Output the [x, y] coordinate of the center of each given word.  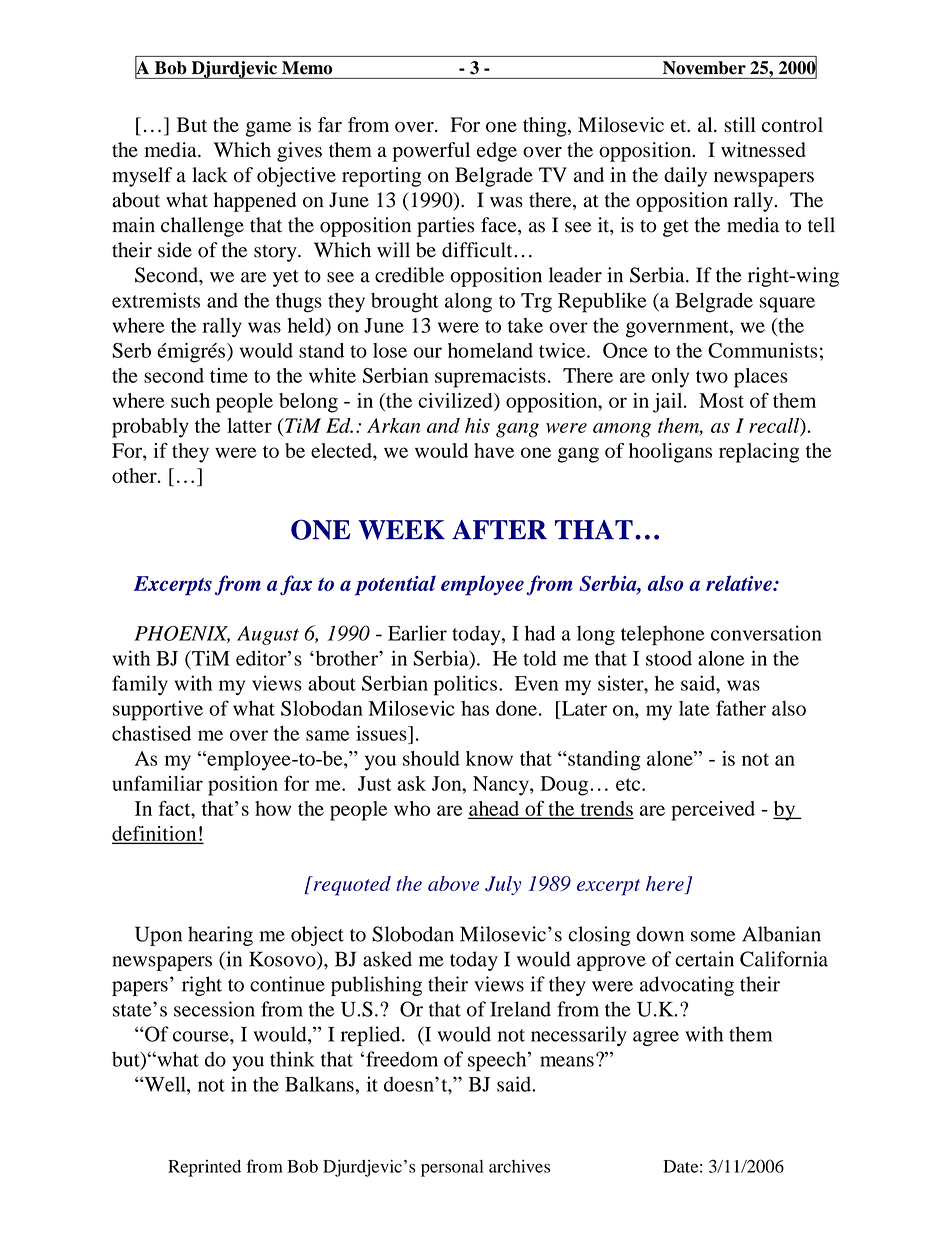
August [268, 635]
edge [497, 152]
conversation [766, 633]
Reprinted [204, 1168]
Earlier [417, 633]
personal [452, 1168]
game [269, 129]
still [740, 125]
